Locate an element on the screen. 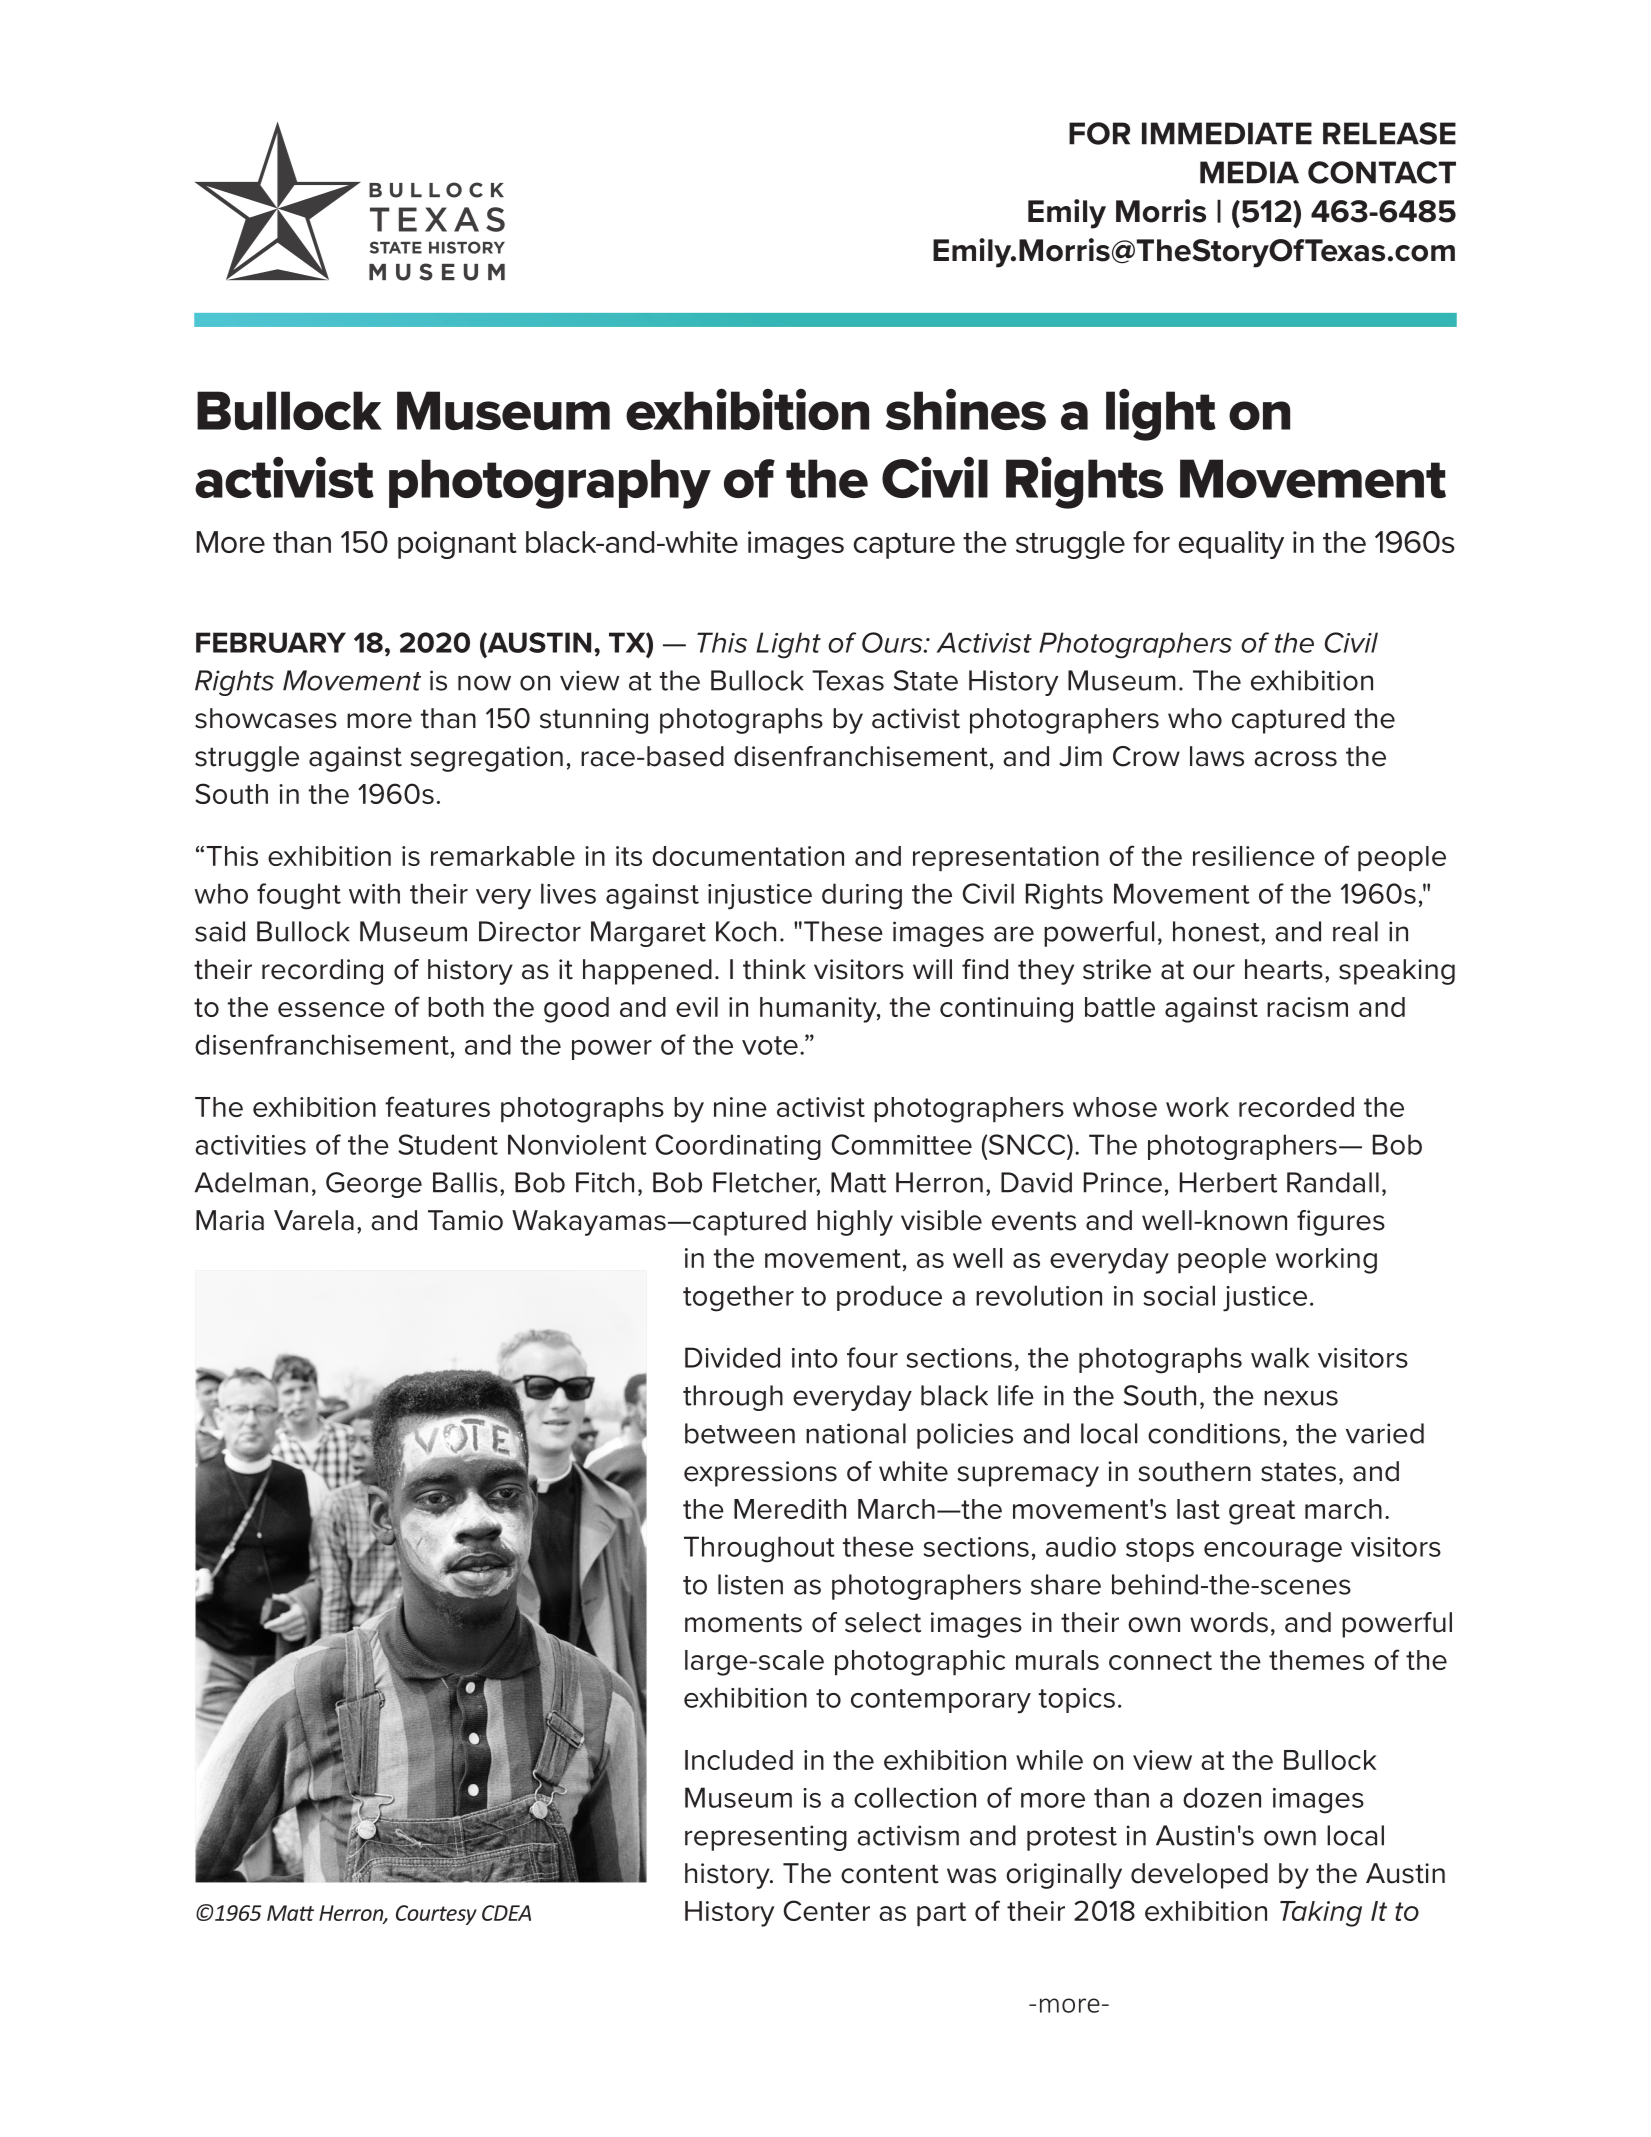 The width and height of the screenshot is (1651, 2137). Courtesy is located at coordinates (436, 1915).
